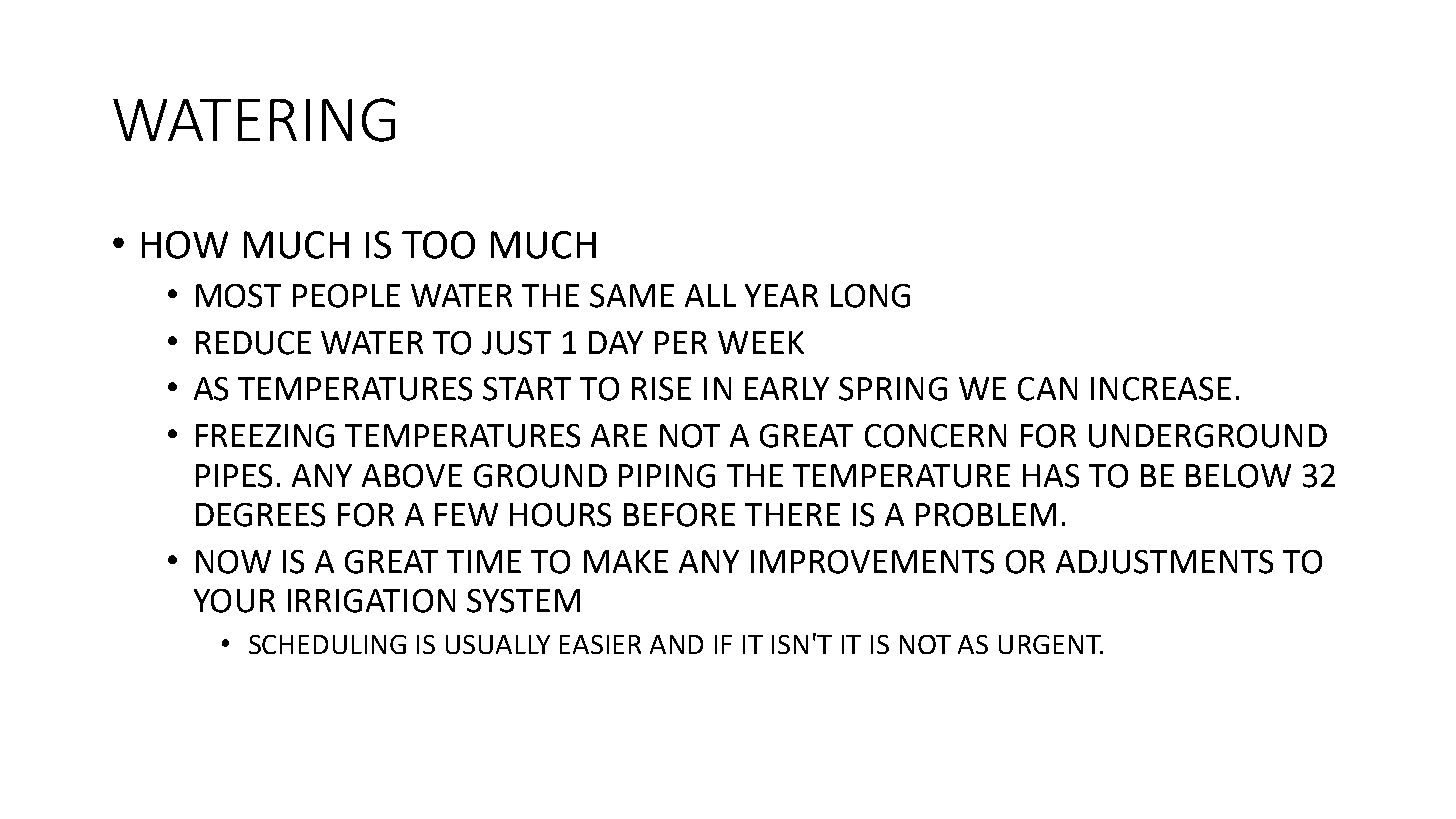 This screenshot has height=819, width=1456. What do you see at coordinates (619, 435) in the screenshot?
I see `ARE` at bounding box center [619, 435].
